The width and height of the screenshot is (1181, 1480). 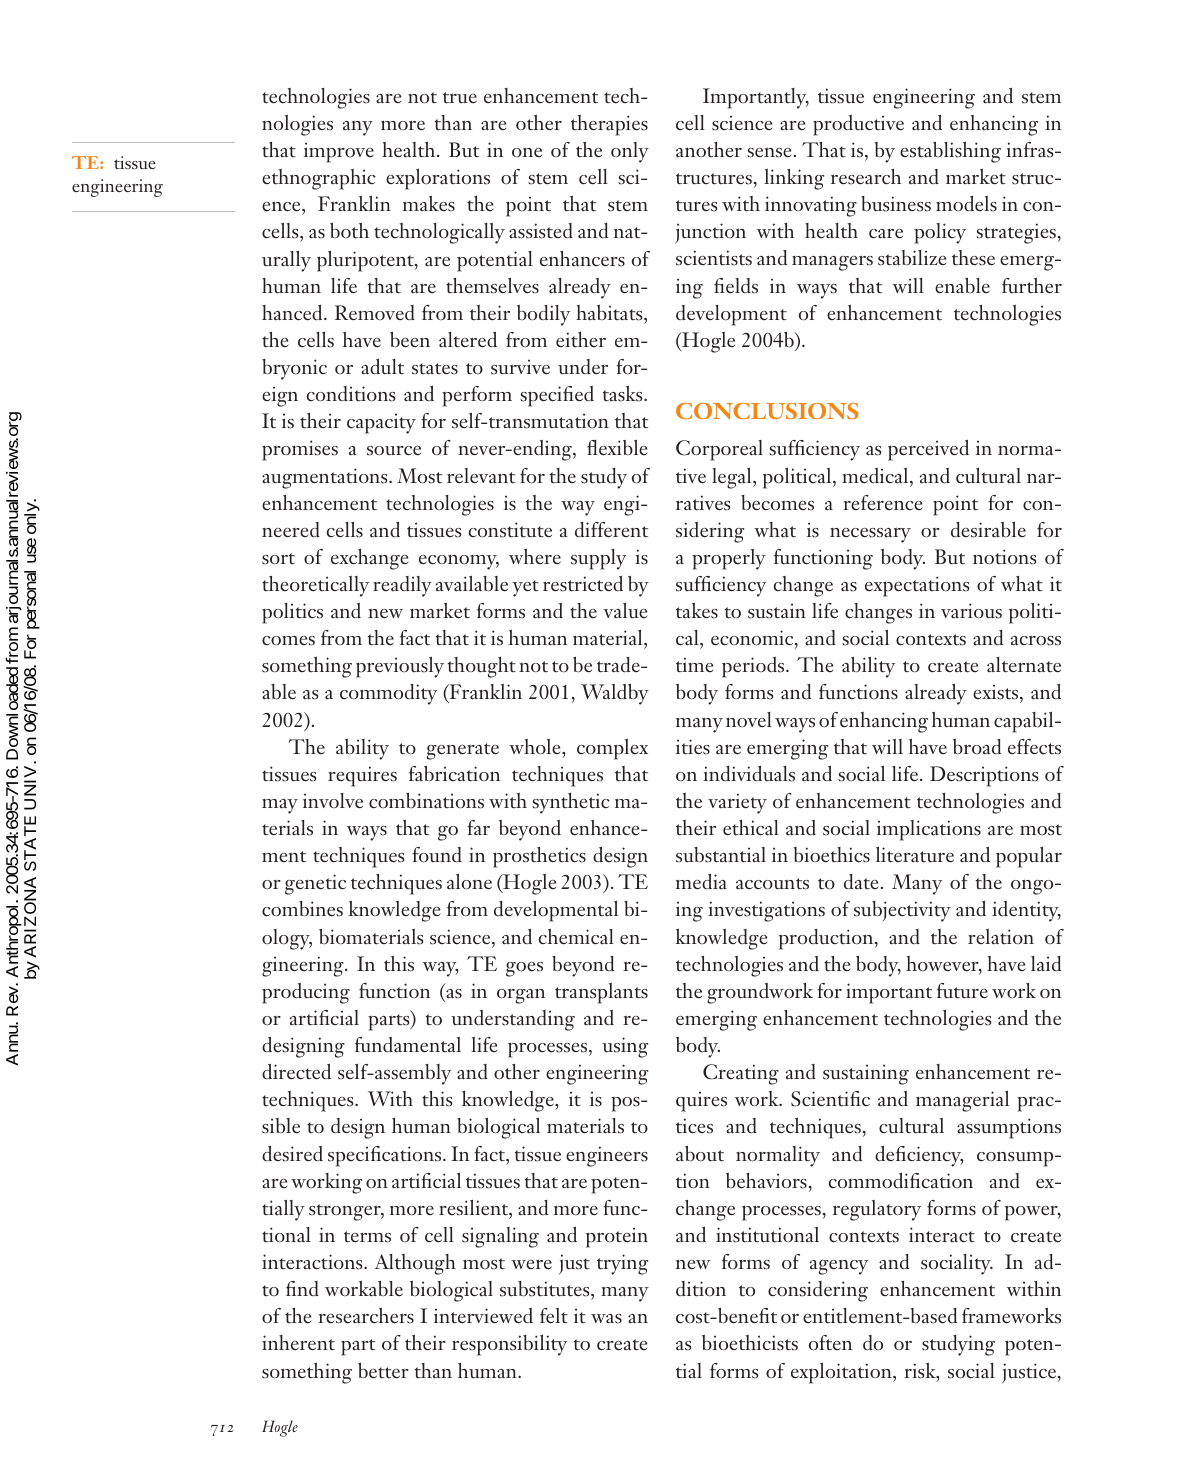 I want to click on better, so click(x=383, y=1371).
